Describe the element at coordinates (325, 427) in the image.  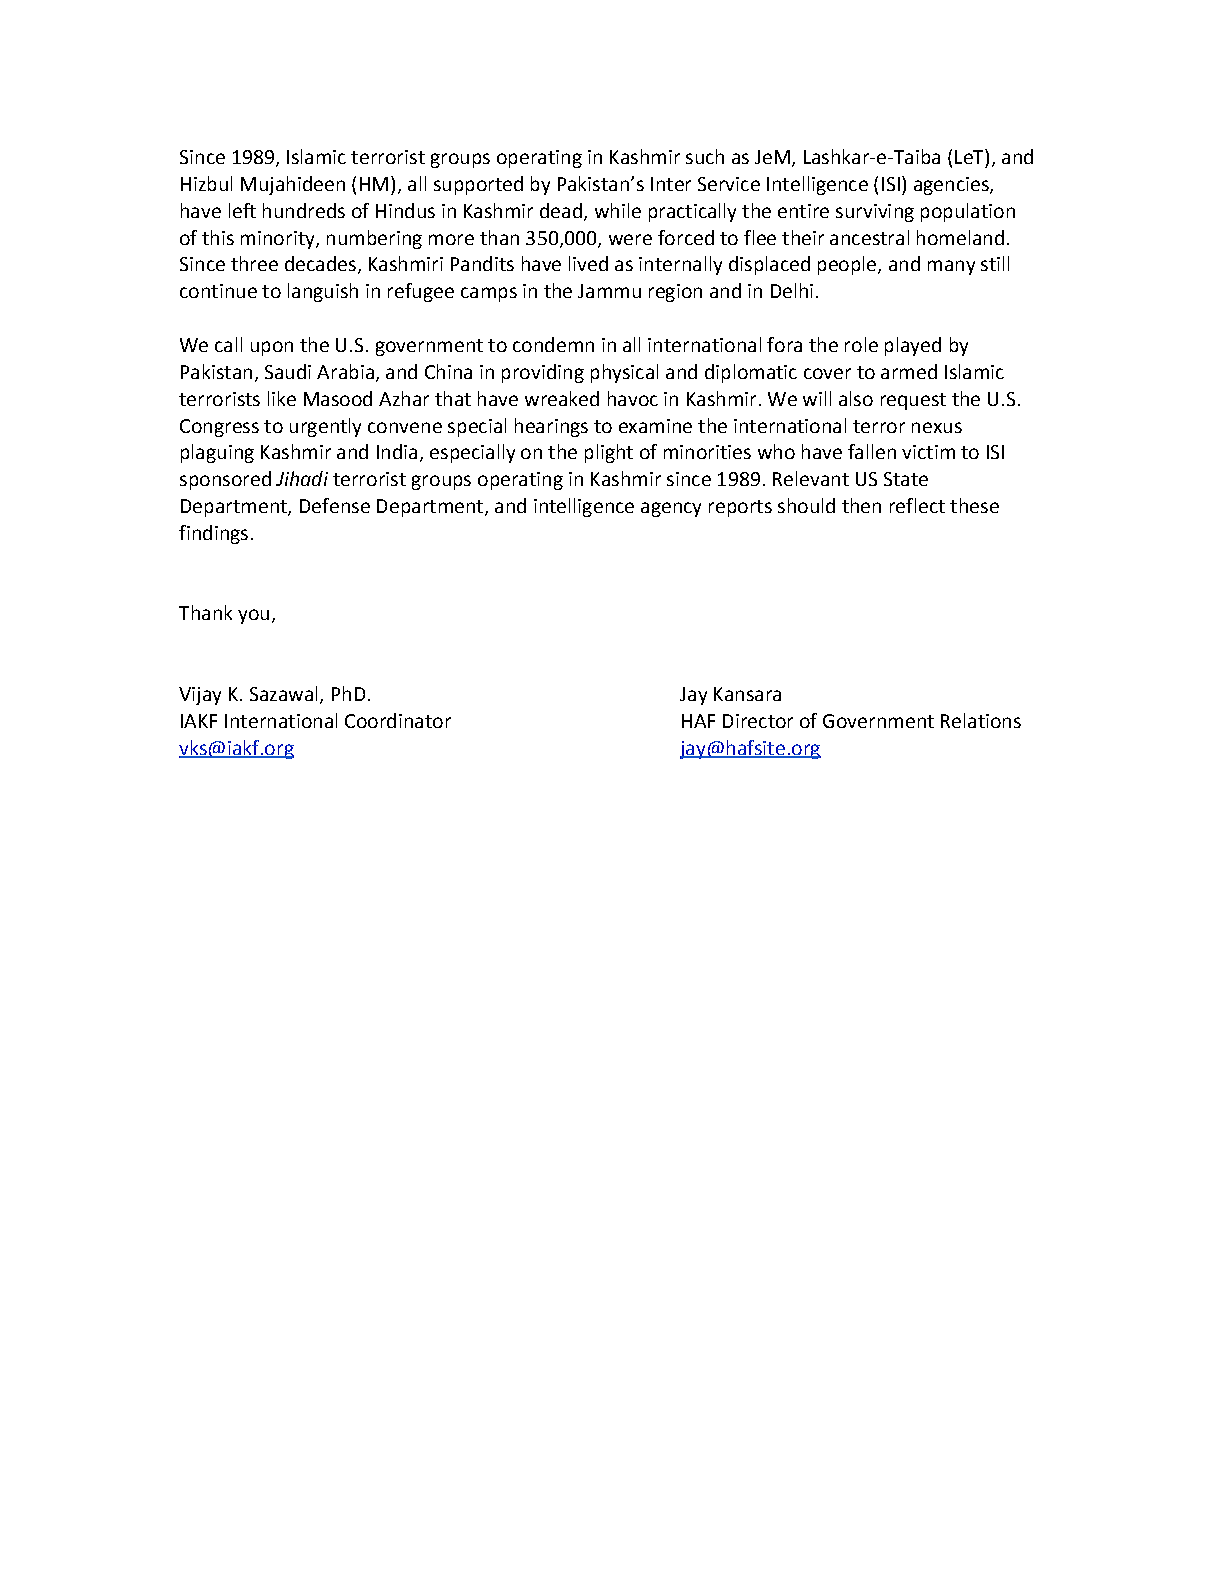
I see `urgently` at that location.
